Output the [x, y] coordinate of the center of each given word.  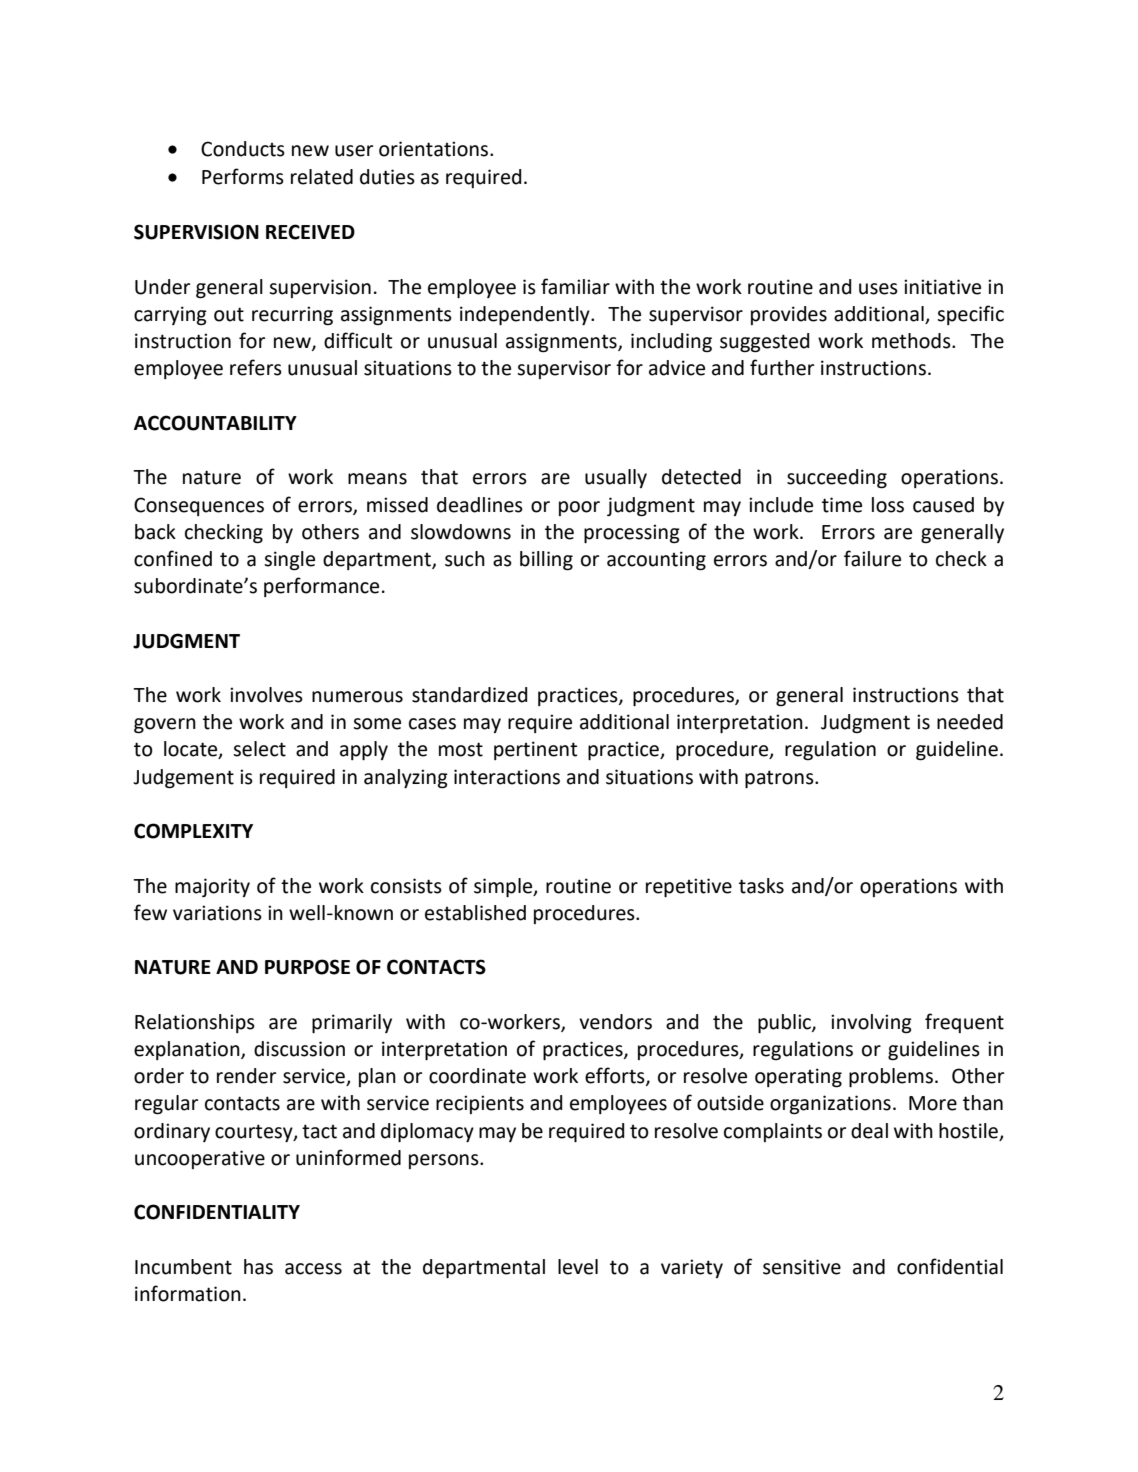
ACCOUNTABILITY [215, 423]
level [578, 1267]
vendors [615, 1022]
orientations [433, 149]
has [258, 1267]
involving [871, 1024]
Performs [243, 176]
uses [878, 289]
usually [616, 478]
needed [970, 722]
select [259, 749]
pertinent [535, 750]
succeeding [837, 479]
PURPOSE [307, 967]
